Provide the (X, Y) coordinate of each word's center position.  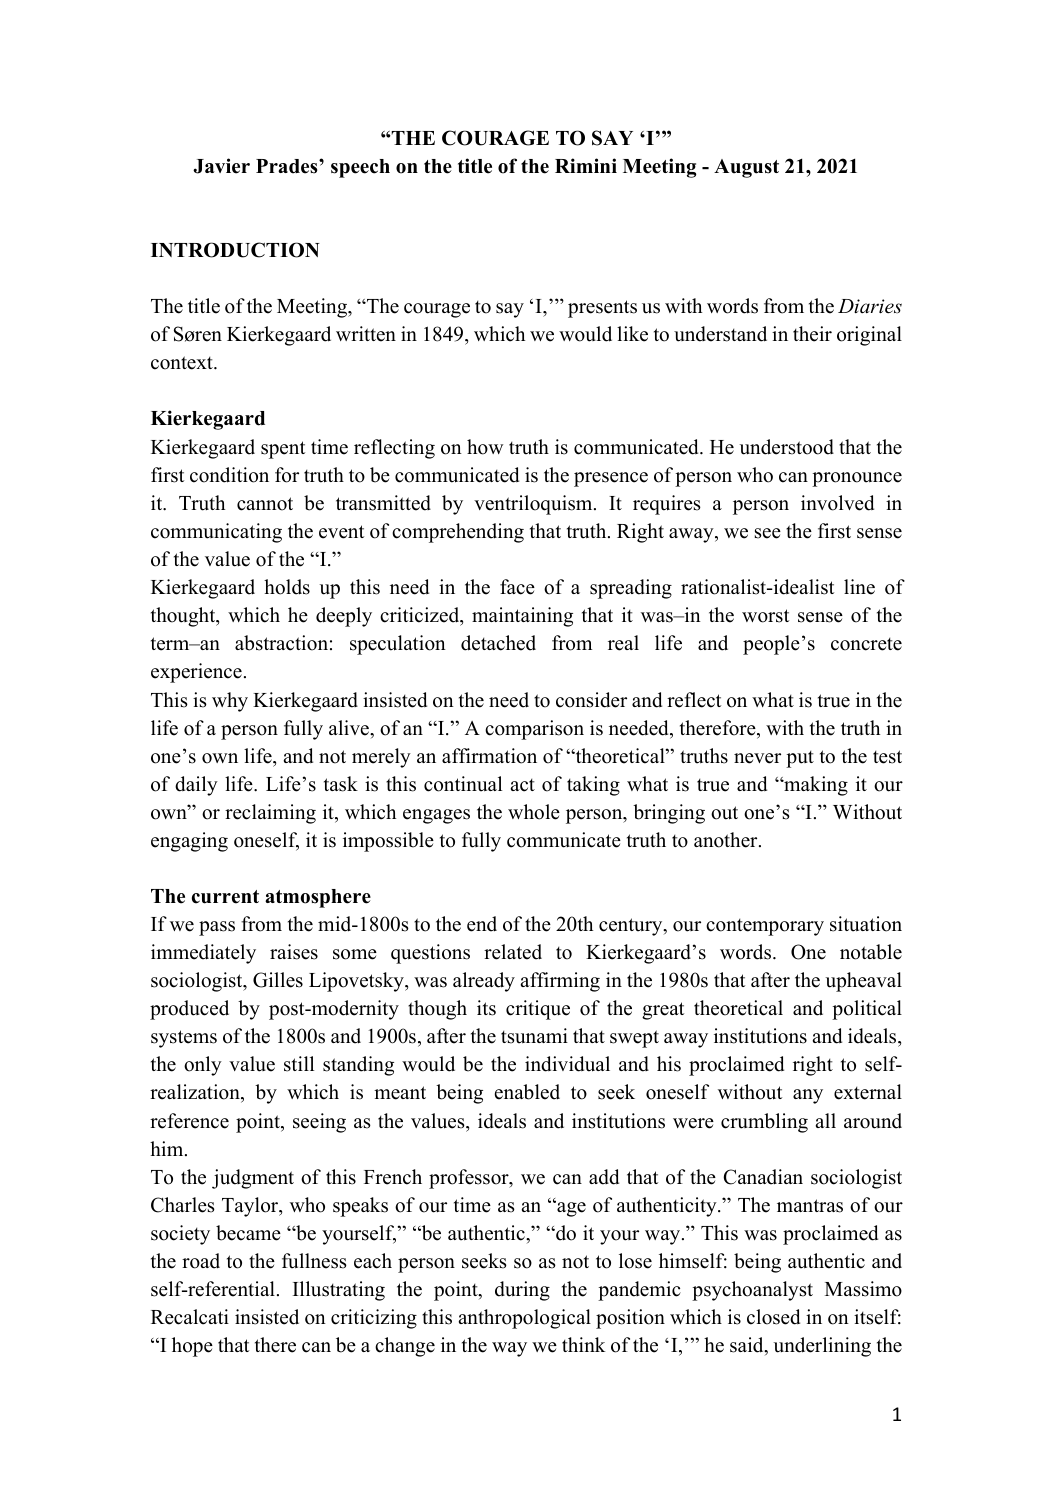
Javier (221, 166)
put (800, 759)
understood (786, 447)
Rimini (586, 165)
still (299, 1064)
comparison (534, 730)
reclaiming (270, 814)
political (867, 1010)
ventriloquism (534, 505)
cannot (265, 504)
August (746, 168)
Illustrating (339, 1291)
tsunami (534, 1036)
